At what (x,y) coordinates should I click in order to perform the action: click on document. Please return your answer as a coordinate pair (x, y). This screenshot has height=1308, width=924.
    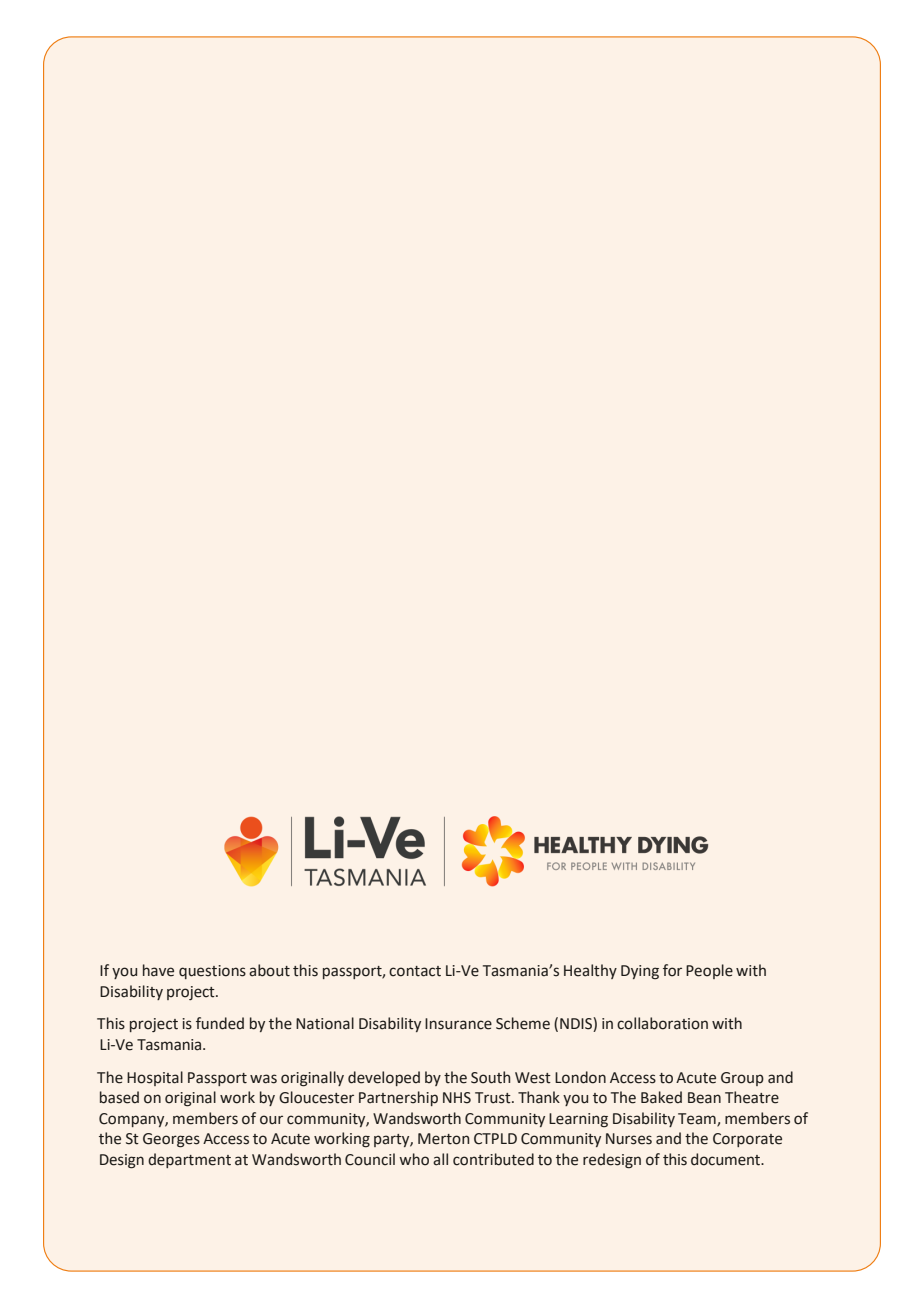
    Looking at the image, I should click on (727, 1159).
